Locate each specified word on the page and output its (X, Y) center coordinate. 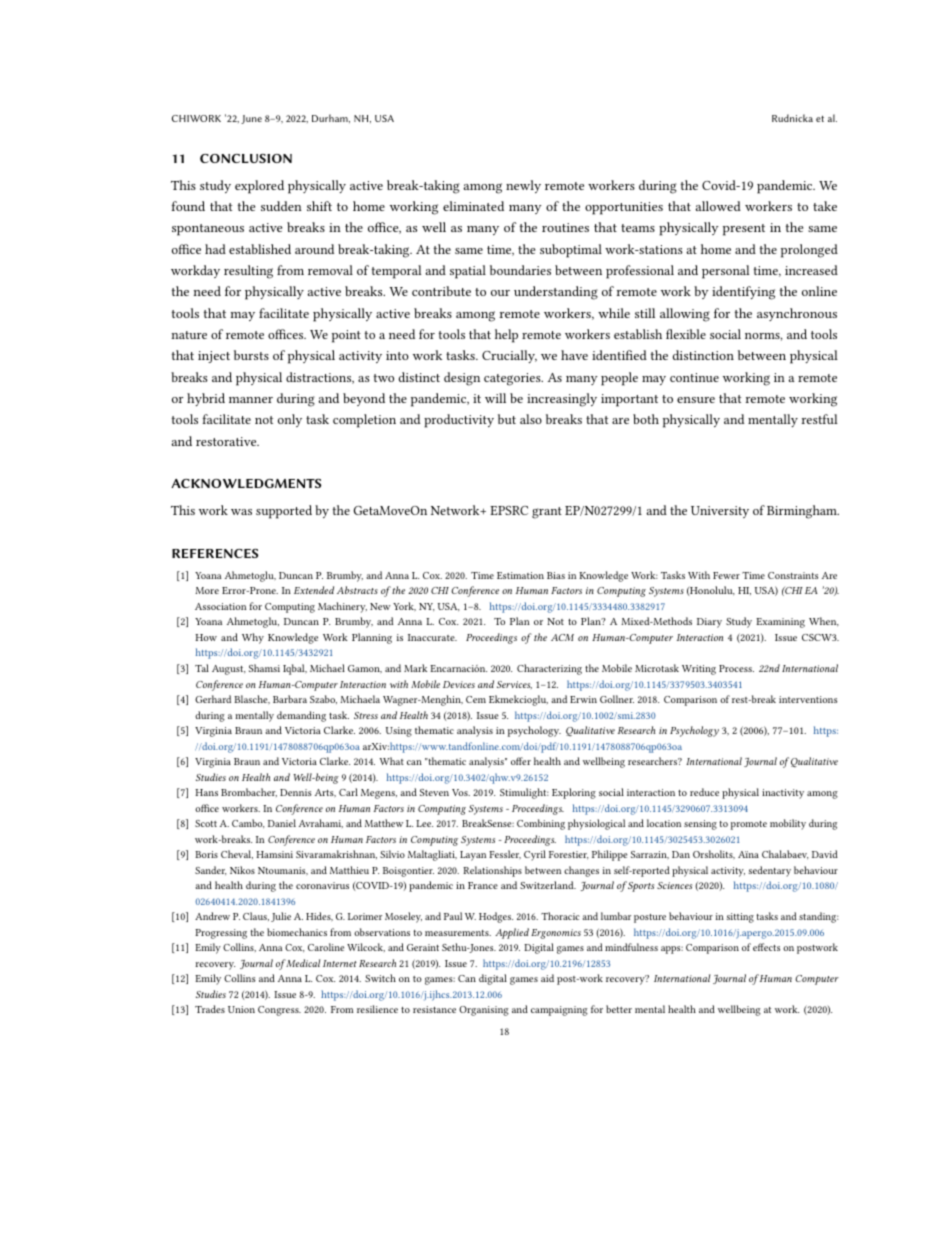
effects (766, 947)
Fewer (726, 575)
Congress (279, 1011)
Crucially (509, 356)
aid (547, 978)
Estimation (520, 575)
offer (521, 761)
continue (694, 377)
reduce (704, 792)
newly (523, 186)
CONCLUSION (246, 158)
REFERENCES (215, 553)
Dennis (296, 792)
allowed (718, 206)
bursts (251, 355)
